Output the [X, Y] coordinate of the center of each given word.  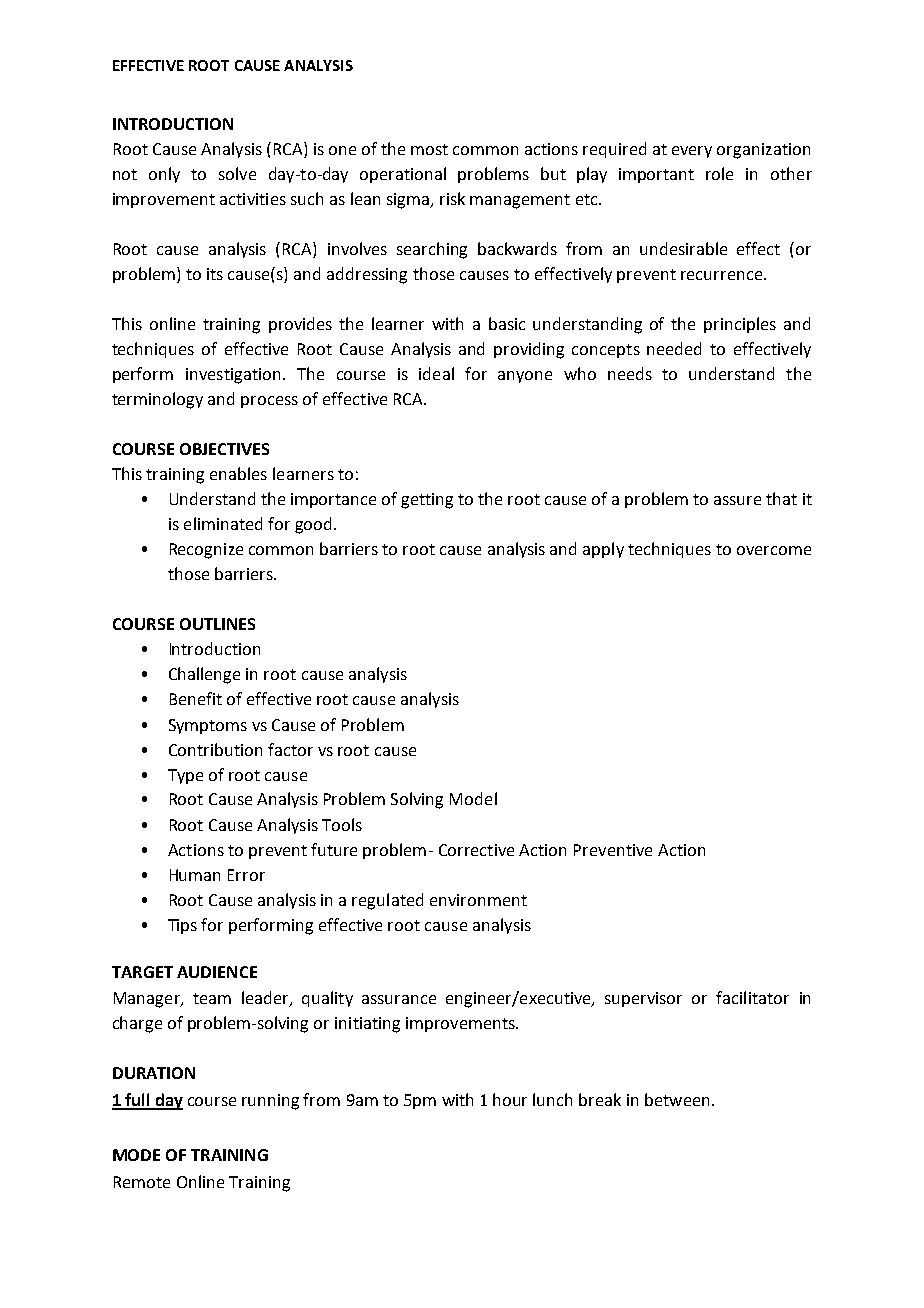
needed [674, 348]
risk [452, 198]
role [719, 173]
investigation [233, 376]
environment [478, 900]
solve [237, 173]
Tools [342, 824]
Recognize [206, 551]
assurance [399, 999]
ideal [436, 373]
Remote [142, 1182]
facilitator [752, 997]
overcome [774, 550]
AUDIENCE [217, 972]
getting [427, 501]
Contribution [215, 749]
